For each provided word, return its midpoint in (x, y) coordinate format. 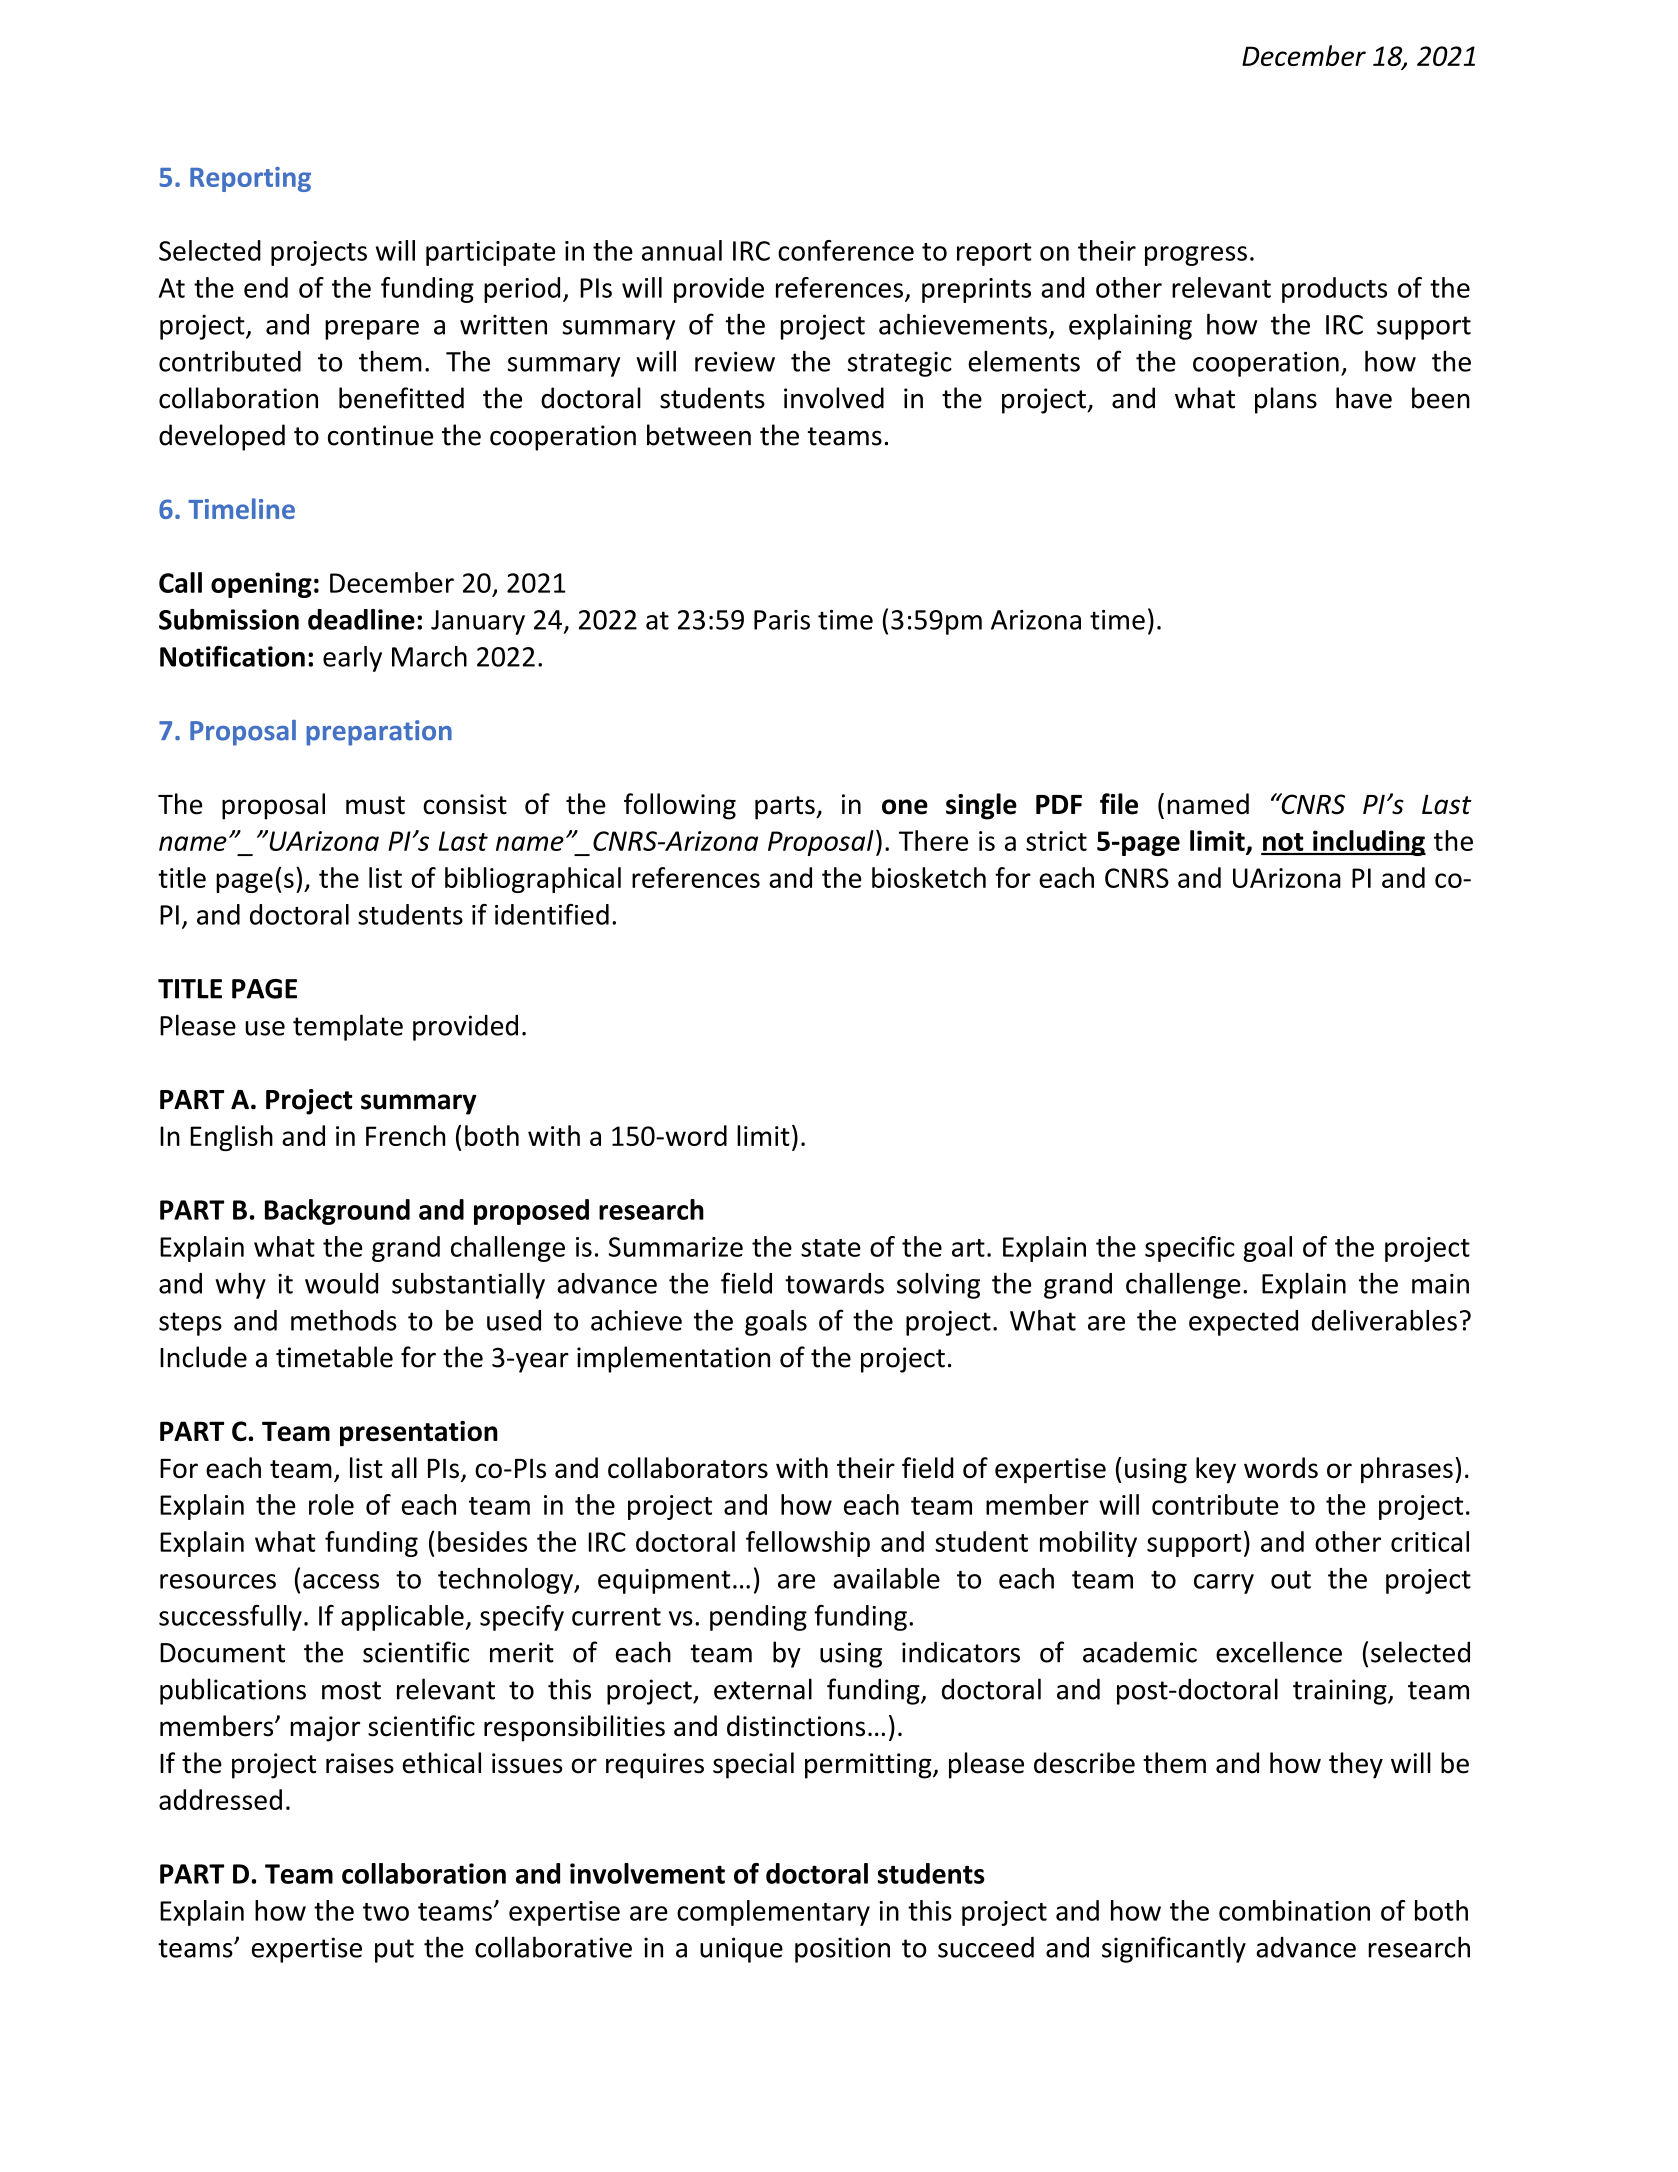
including (1368, 843)
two (386, 1912)
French (405, 1135)
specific (1190, 1249)
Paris (782, 620)
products (1334, 290)
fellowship (808, 1544)
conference (846, 250)
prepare (372, 330)
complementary (773, 1913)
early (352, 659)
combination (1294, 1910)
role (331, 1504)
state (831, 1248)
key (1216, 1470)
